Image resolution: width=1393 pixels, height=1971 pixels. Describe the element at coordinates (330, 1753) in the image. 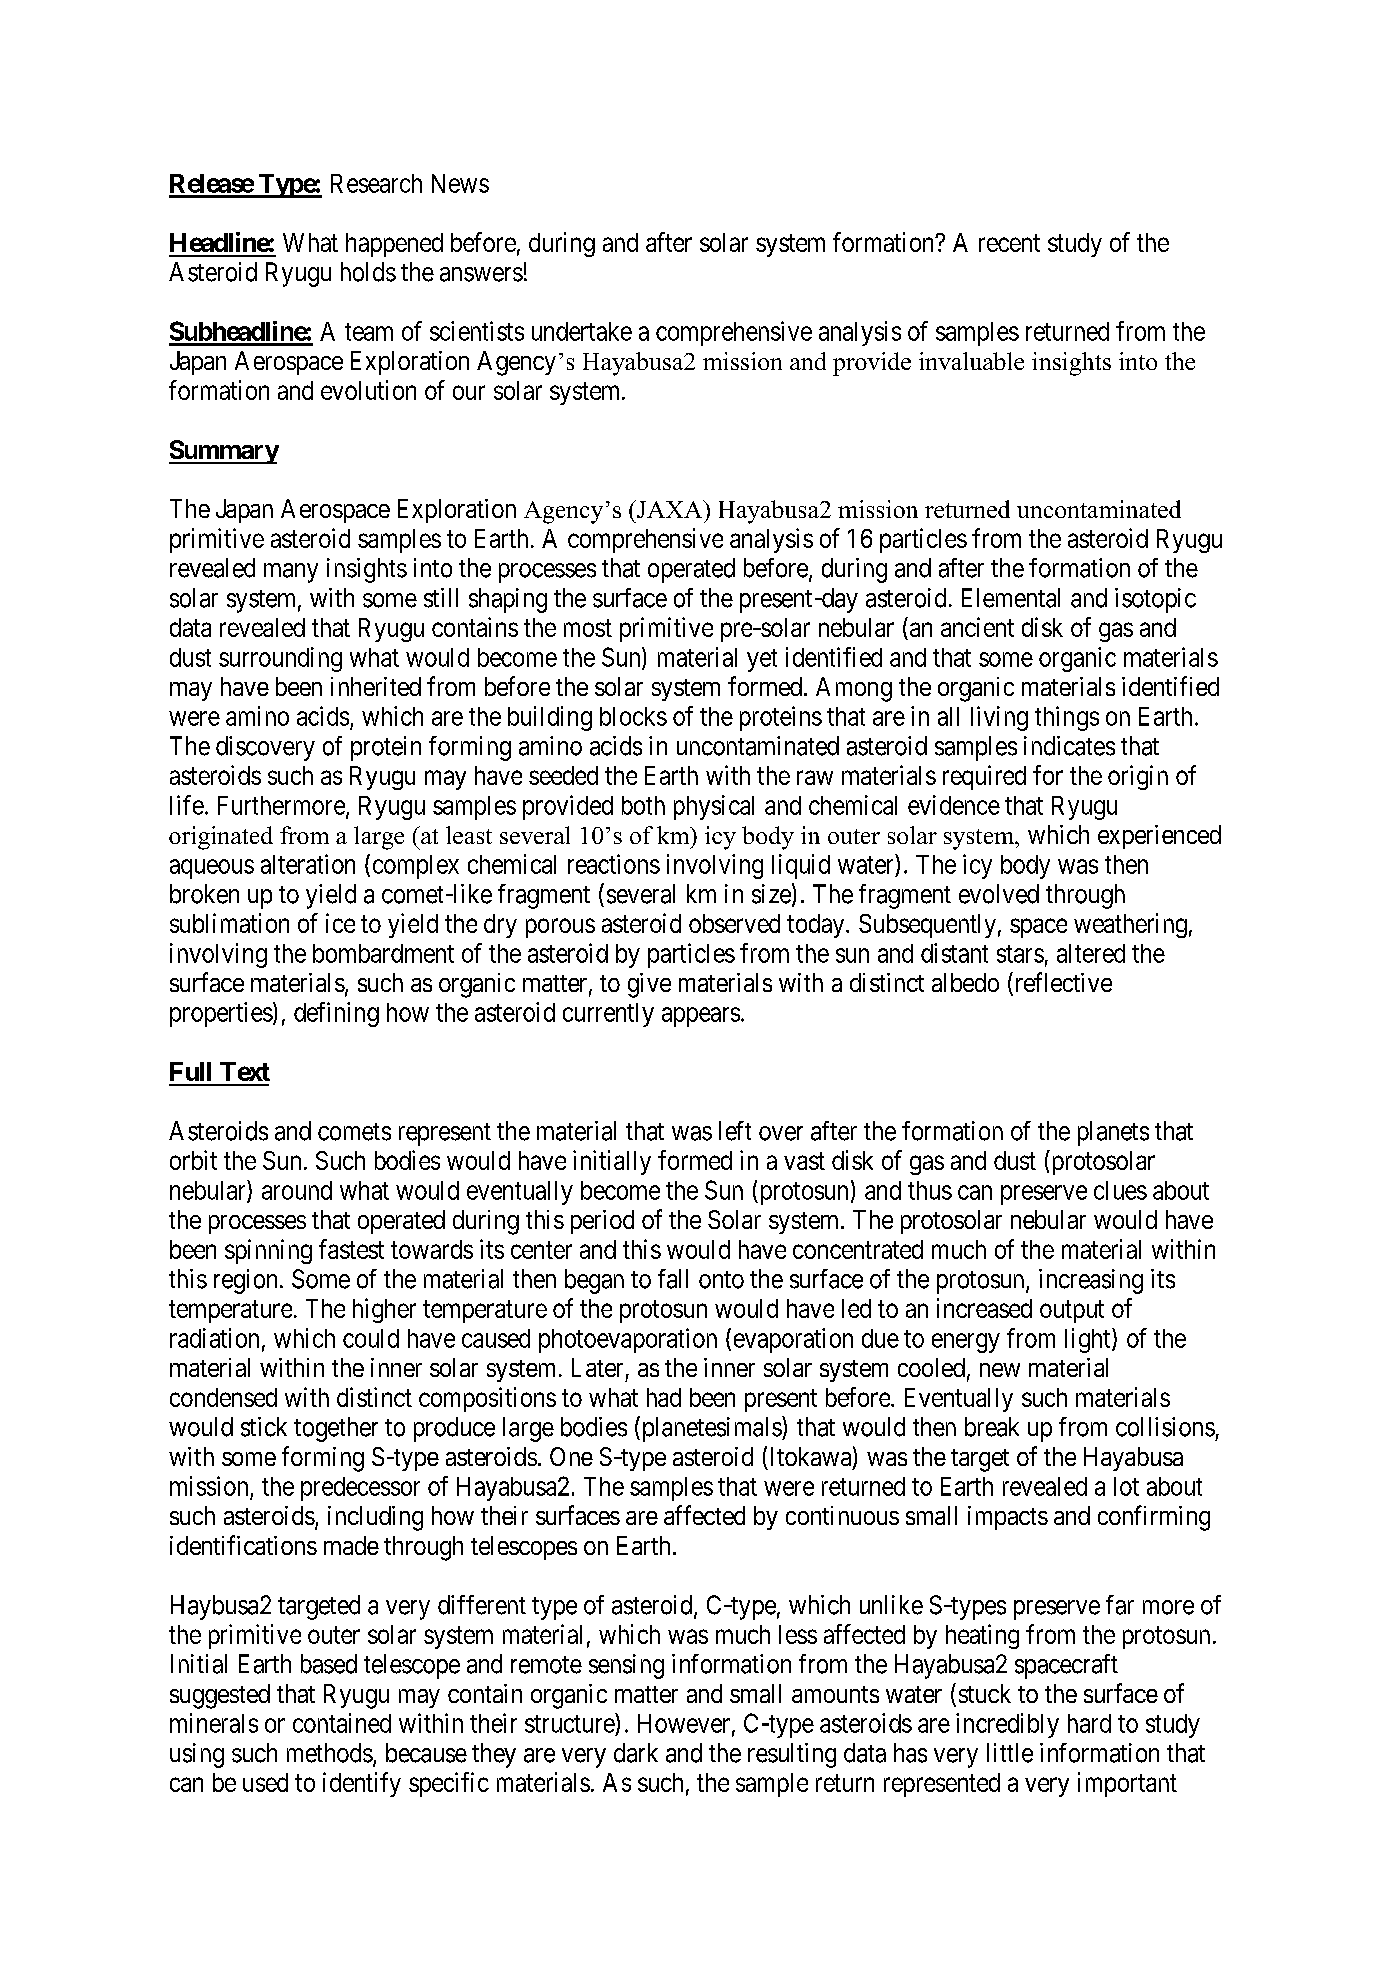

I see `methods` at that location.
